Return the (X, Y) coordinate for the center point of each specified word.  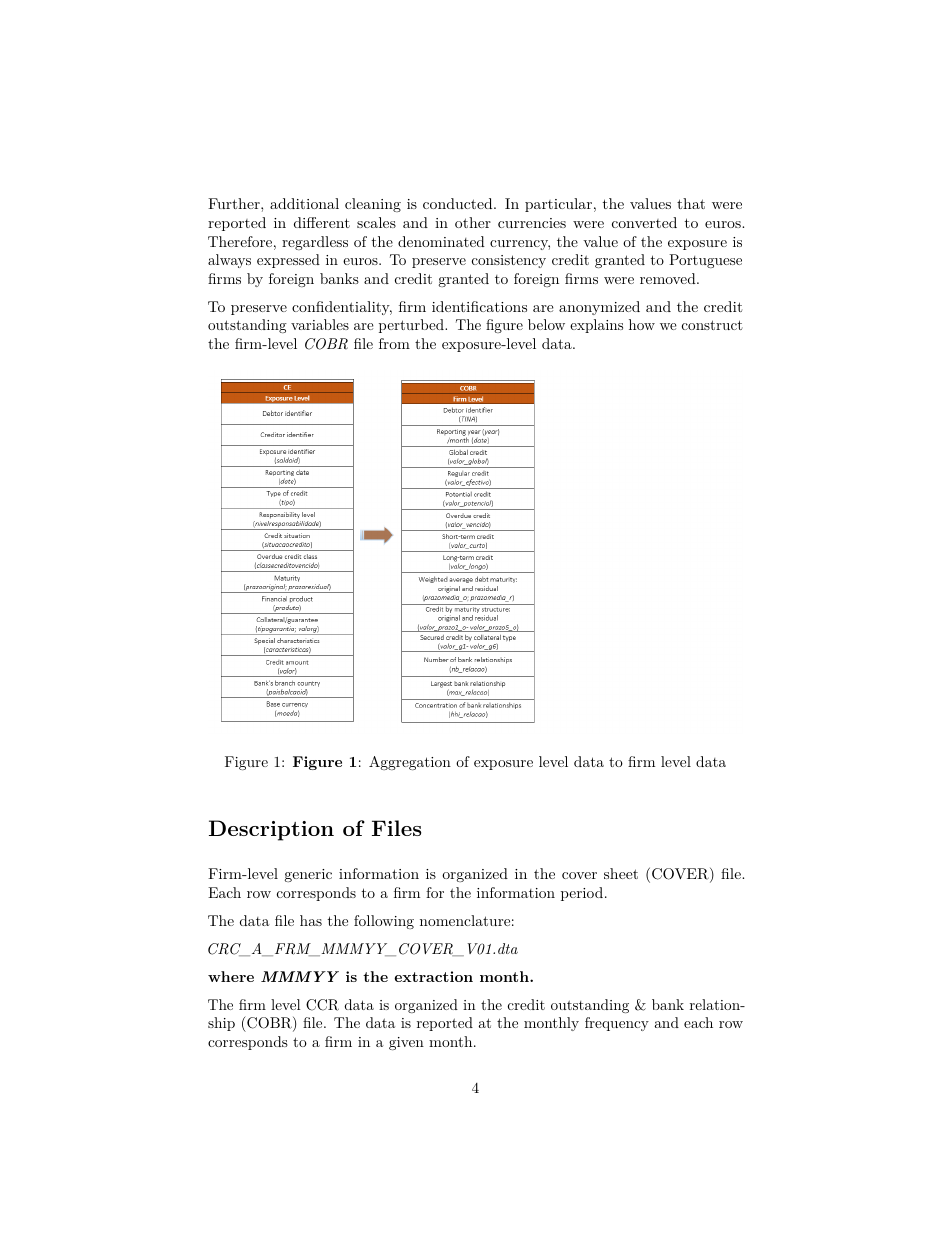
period (582, 894)
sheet (621, 873)
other (473, 222)
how (642, 324)
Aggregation (410, 763)
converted (644, 222)
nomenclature (465, 920)
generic (308, 875)
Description (271, 830)
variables (320, 324)
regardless (315, 243)
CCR (322, 1005)
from (394, 343)
